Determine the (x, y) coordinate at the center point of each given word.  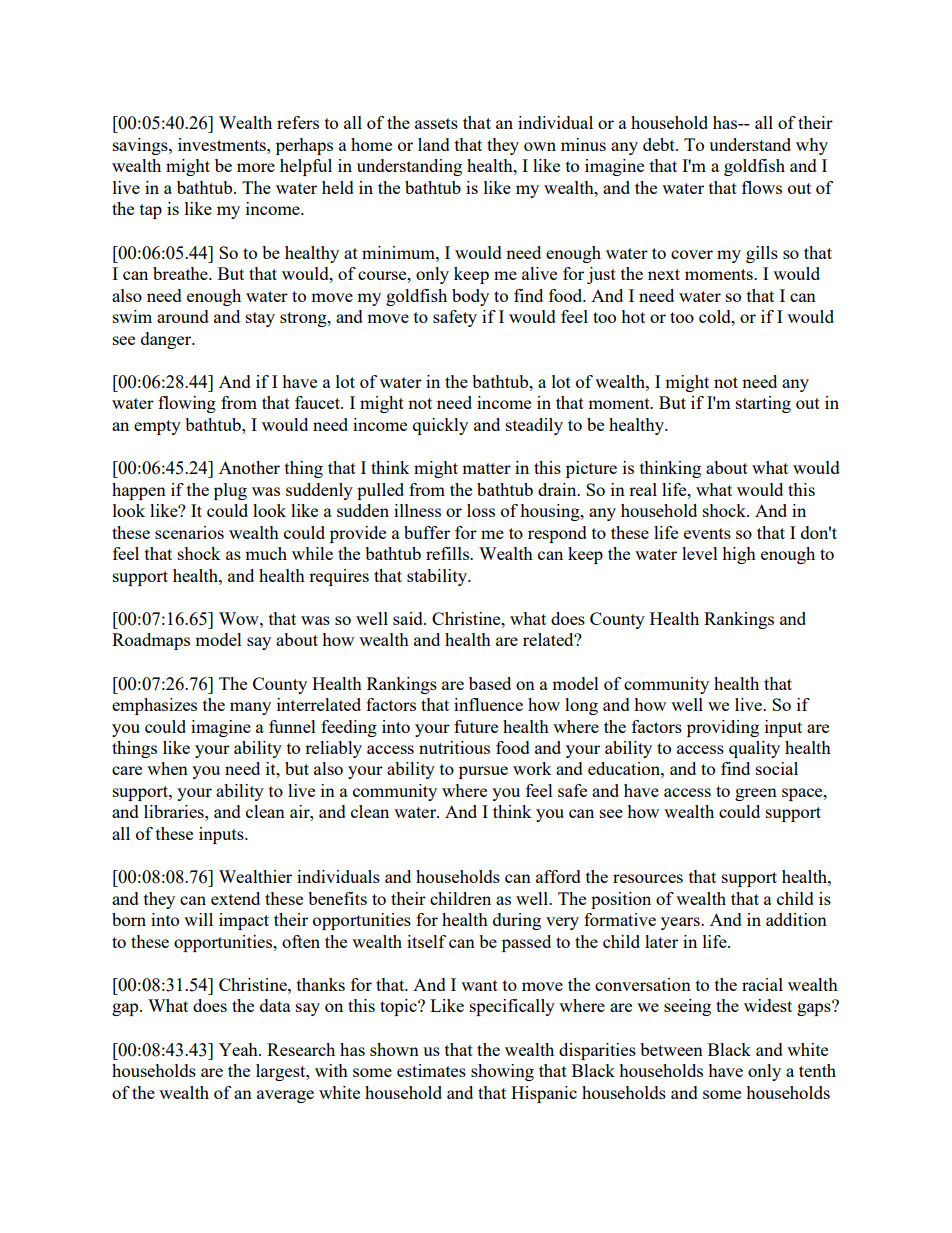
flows (762, 187)
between (671, 1049)
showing (502, 1072)
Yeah (239, 1049)
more (256, 167)
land (434, 144)
